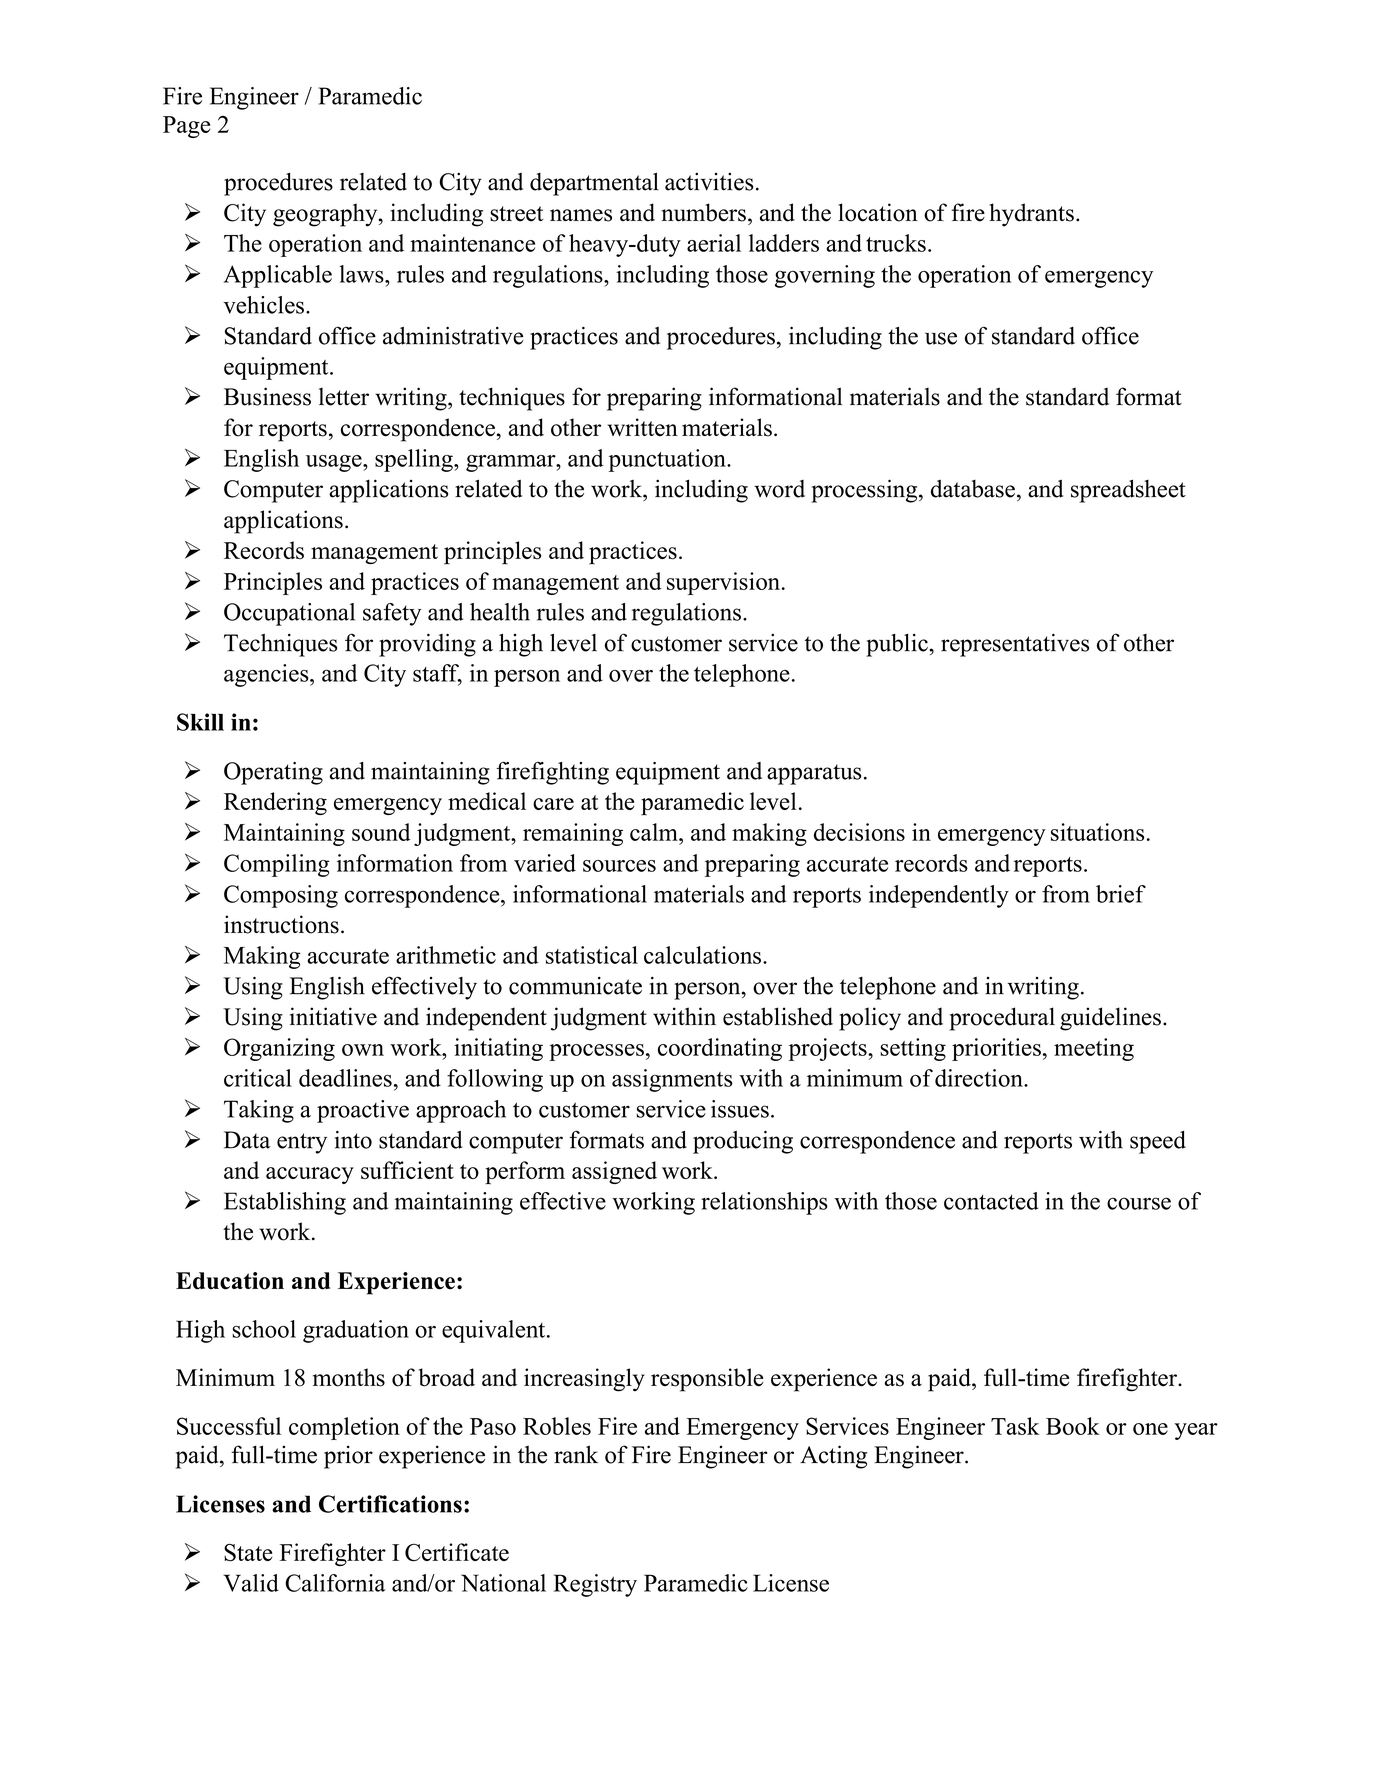 The height and width of the image is (1787, 1381). I want to click on punctuation, so click(668, 460).
